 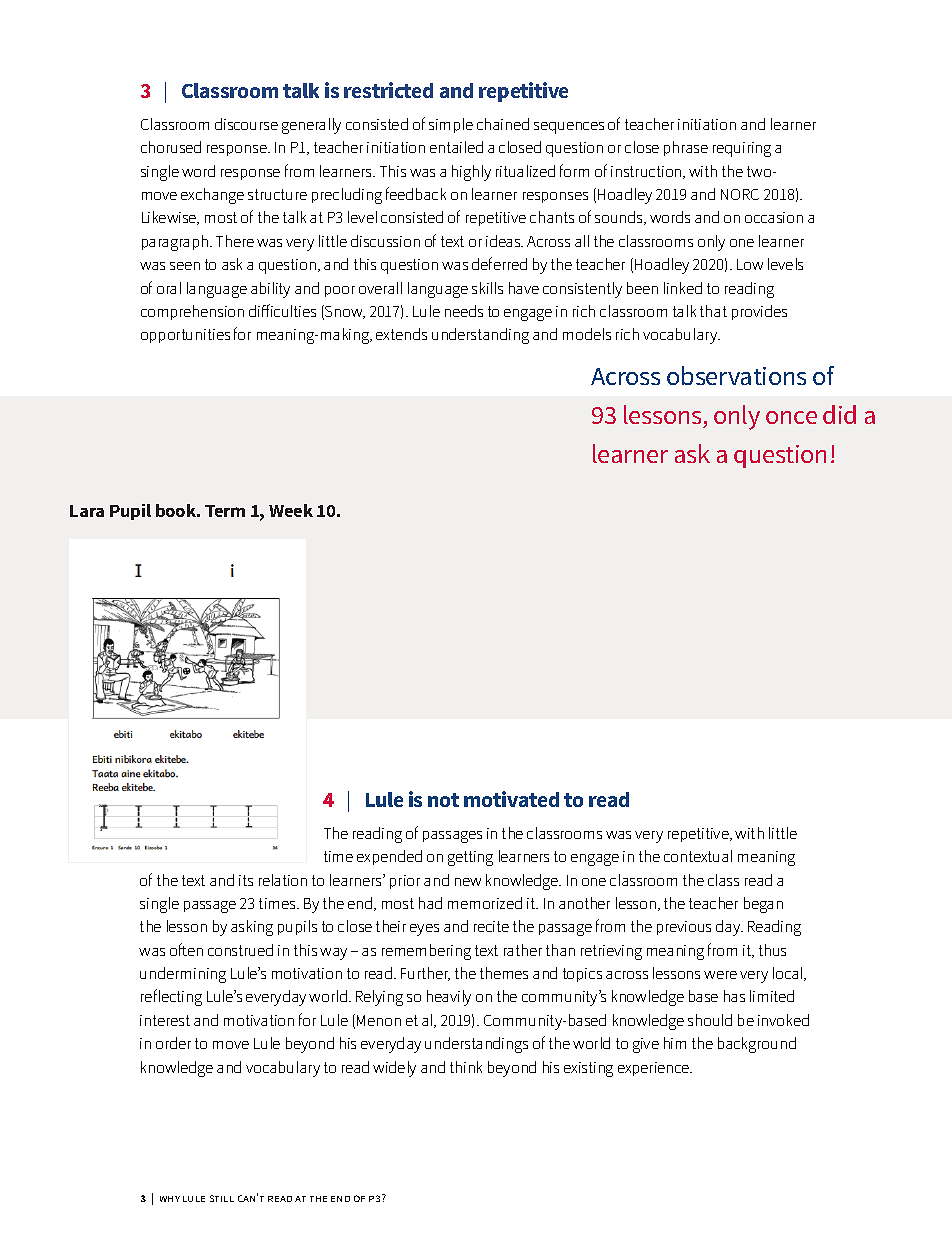 What do you see at coordinates (763, 905) in the document?
I see `began` at bounding box center [763, 905].
